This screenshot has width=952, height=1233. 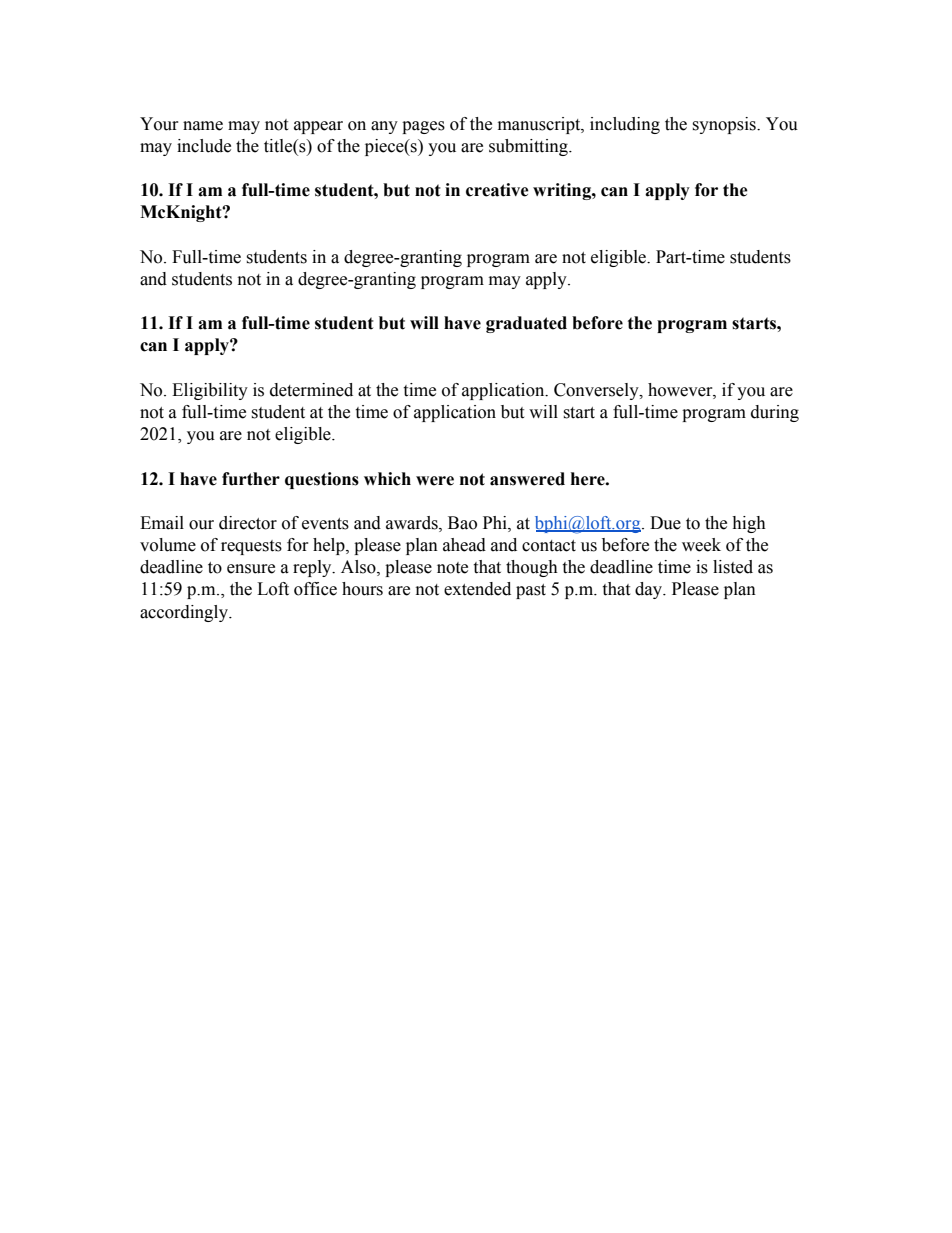 I want to click on include, so click(x=204, y=146).
